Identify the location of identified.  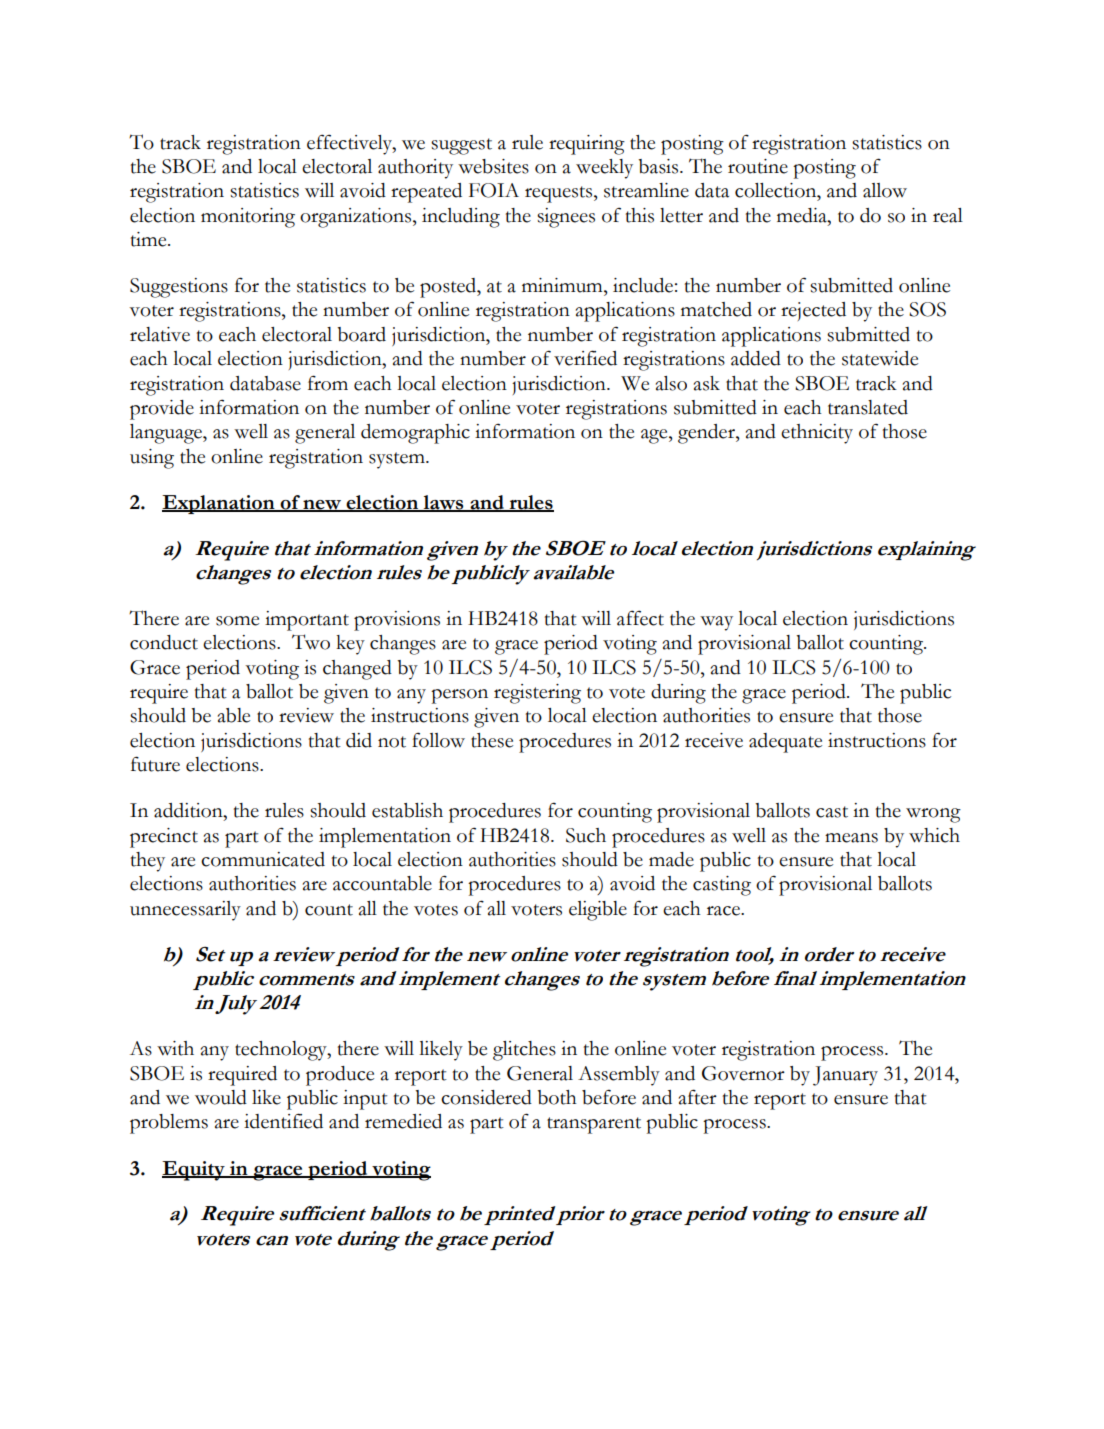
(283, 1121).
